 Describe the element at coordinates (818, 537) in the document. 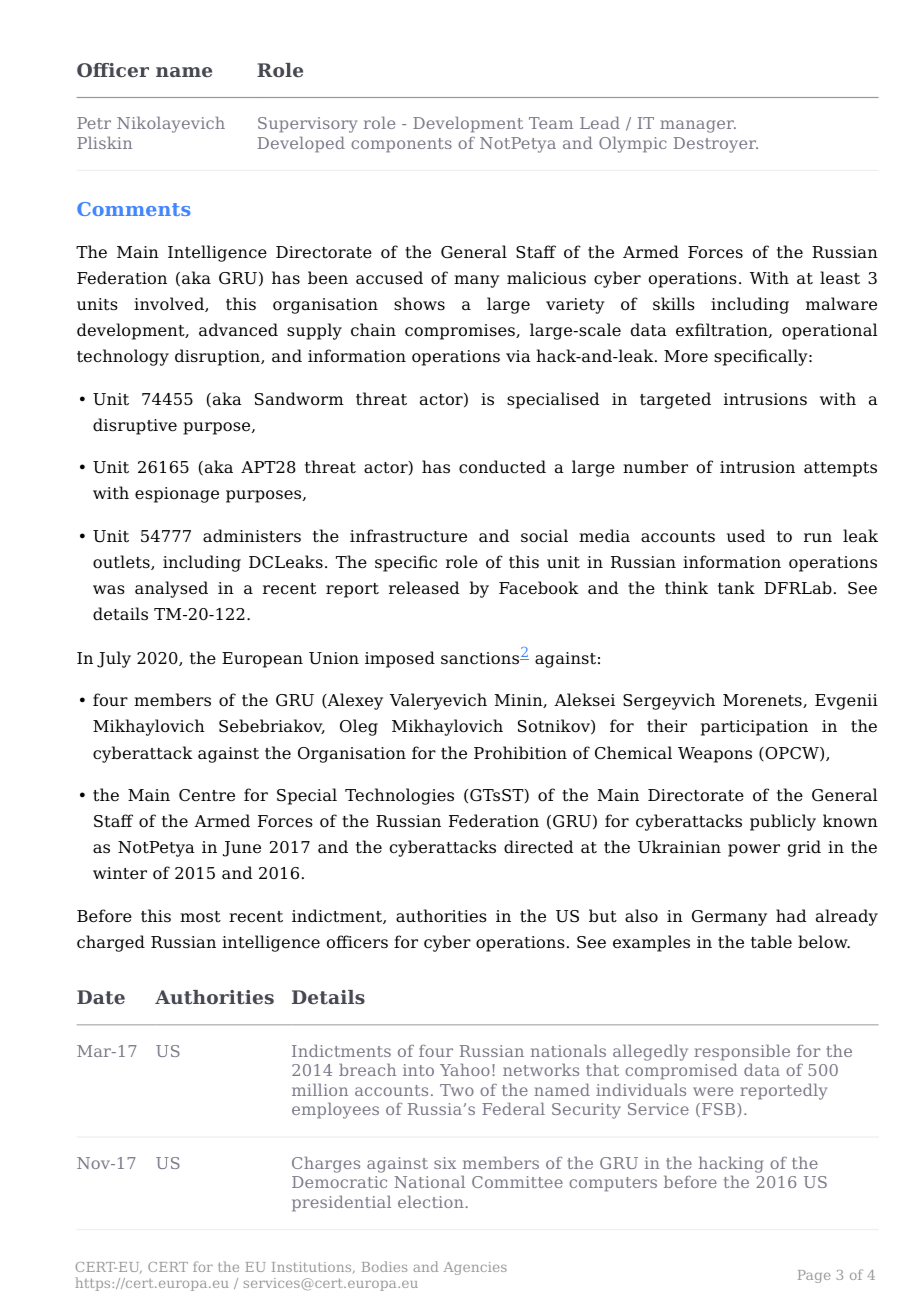

I see `run` at that location.
